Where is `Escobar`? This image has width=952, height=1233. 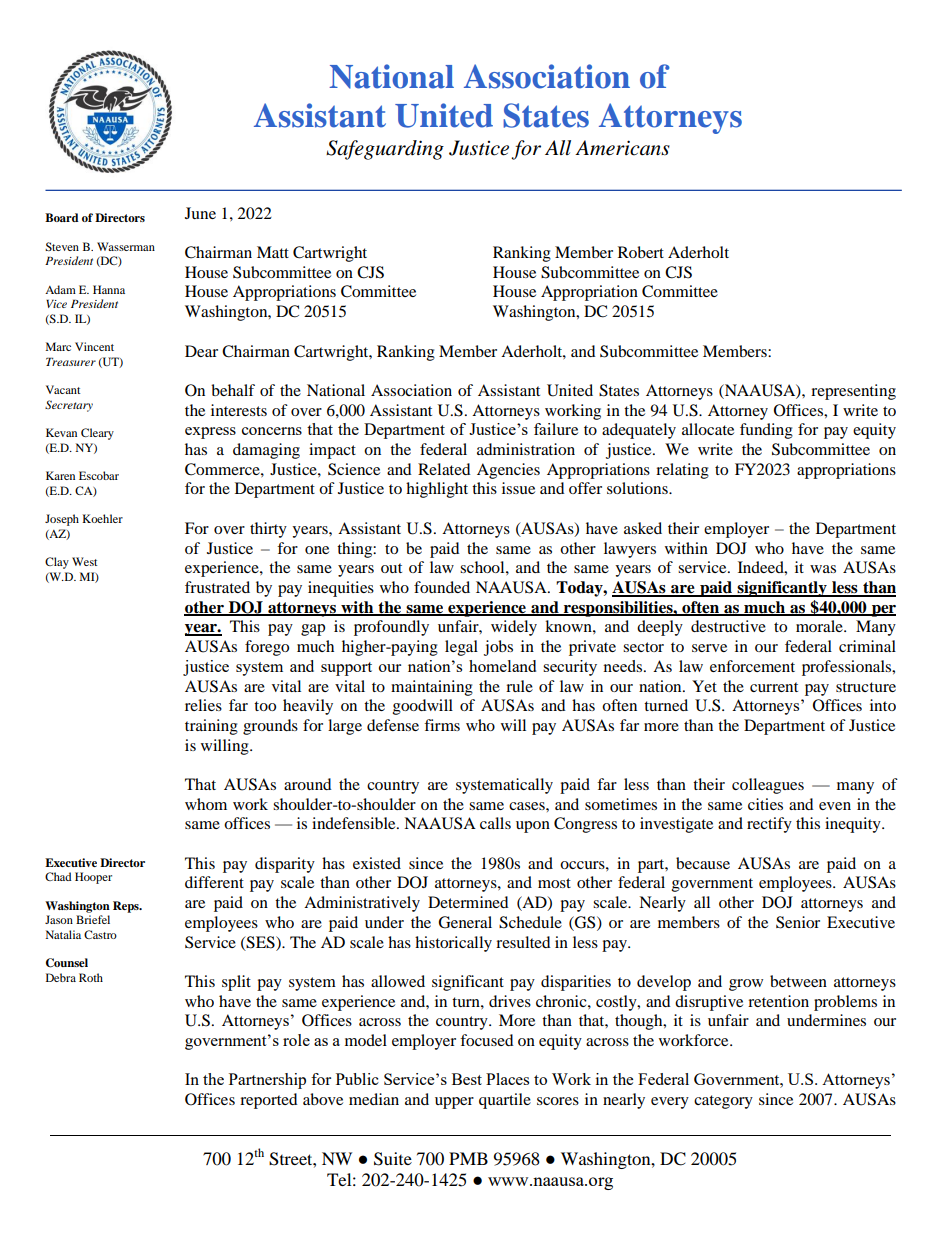 Escobar is located at coordinates (99, 475).
